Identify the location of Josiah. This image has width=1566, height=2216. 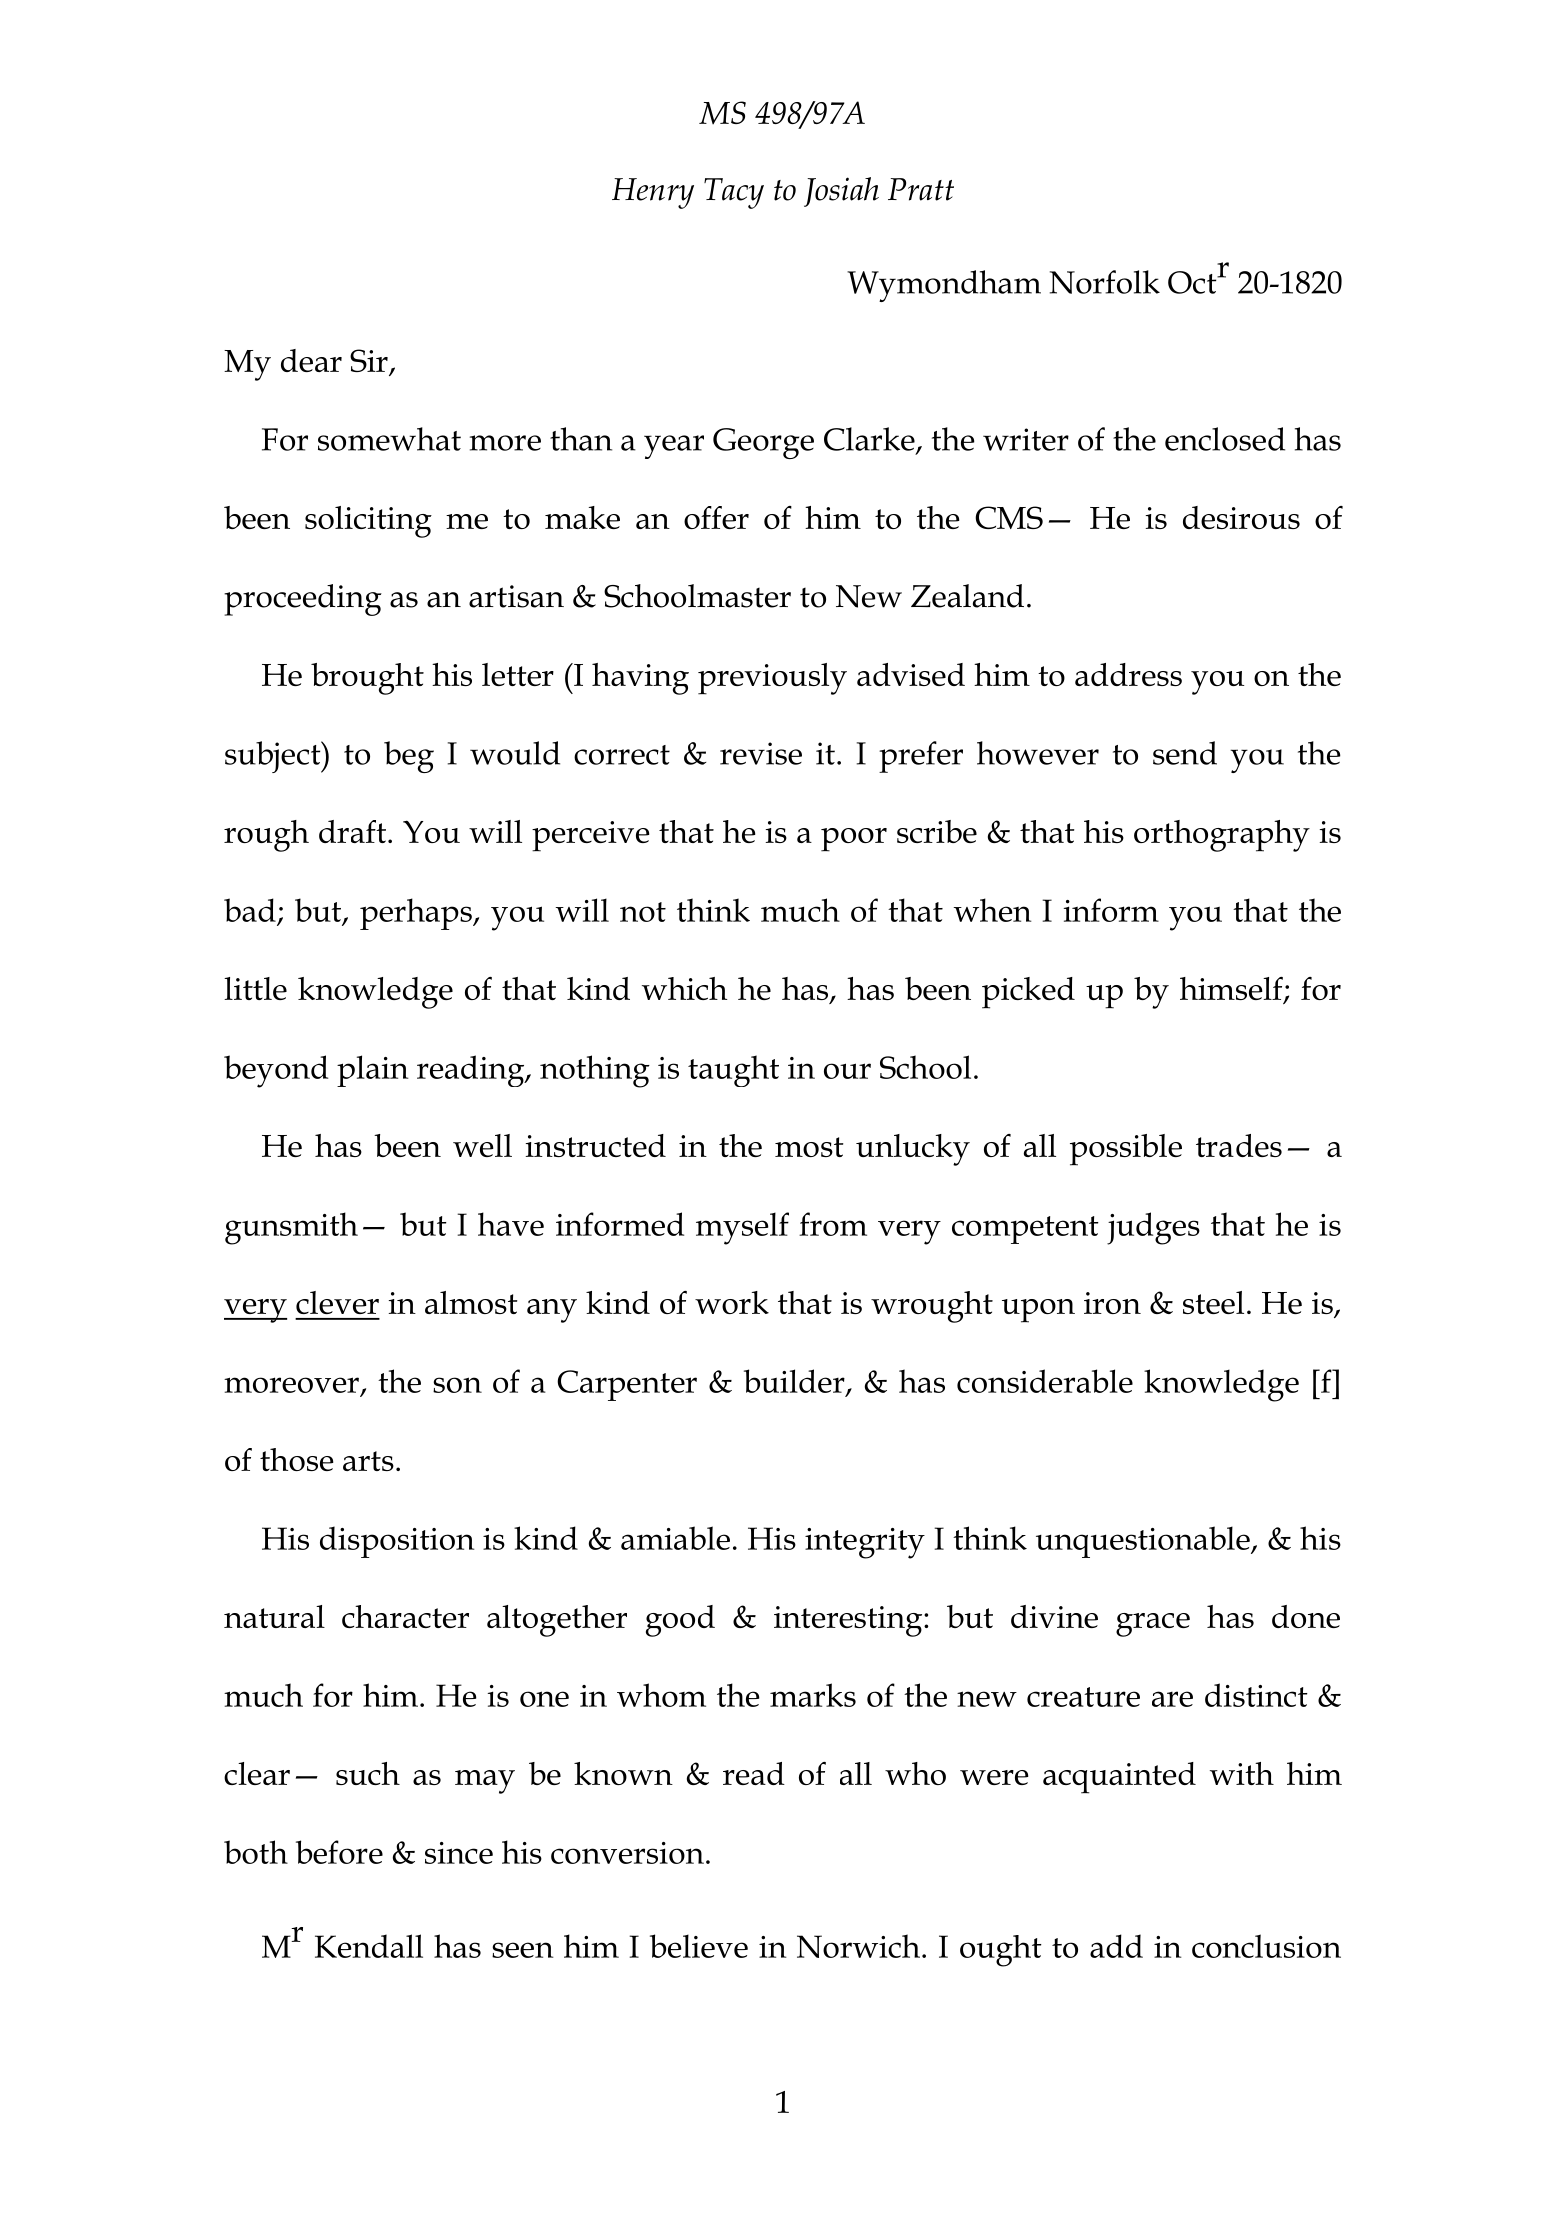
(841, 192).
